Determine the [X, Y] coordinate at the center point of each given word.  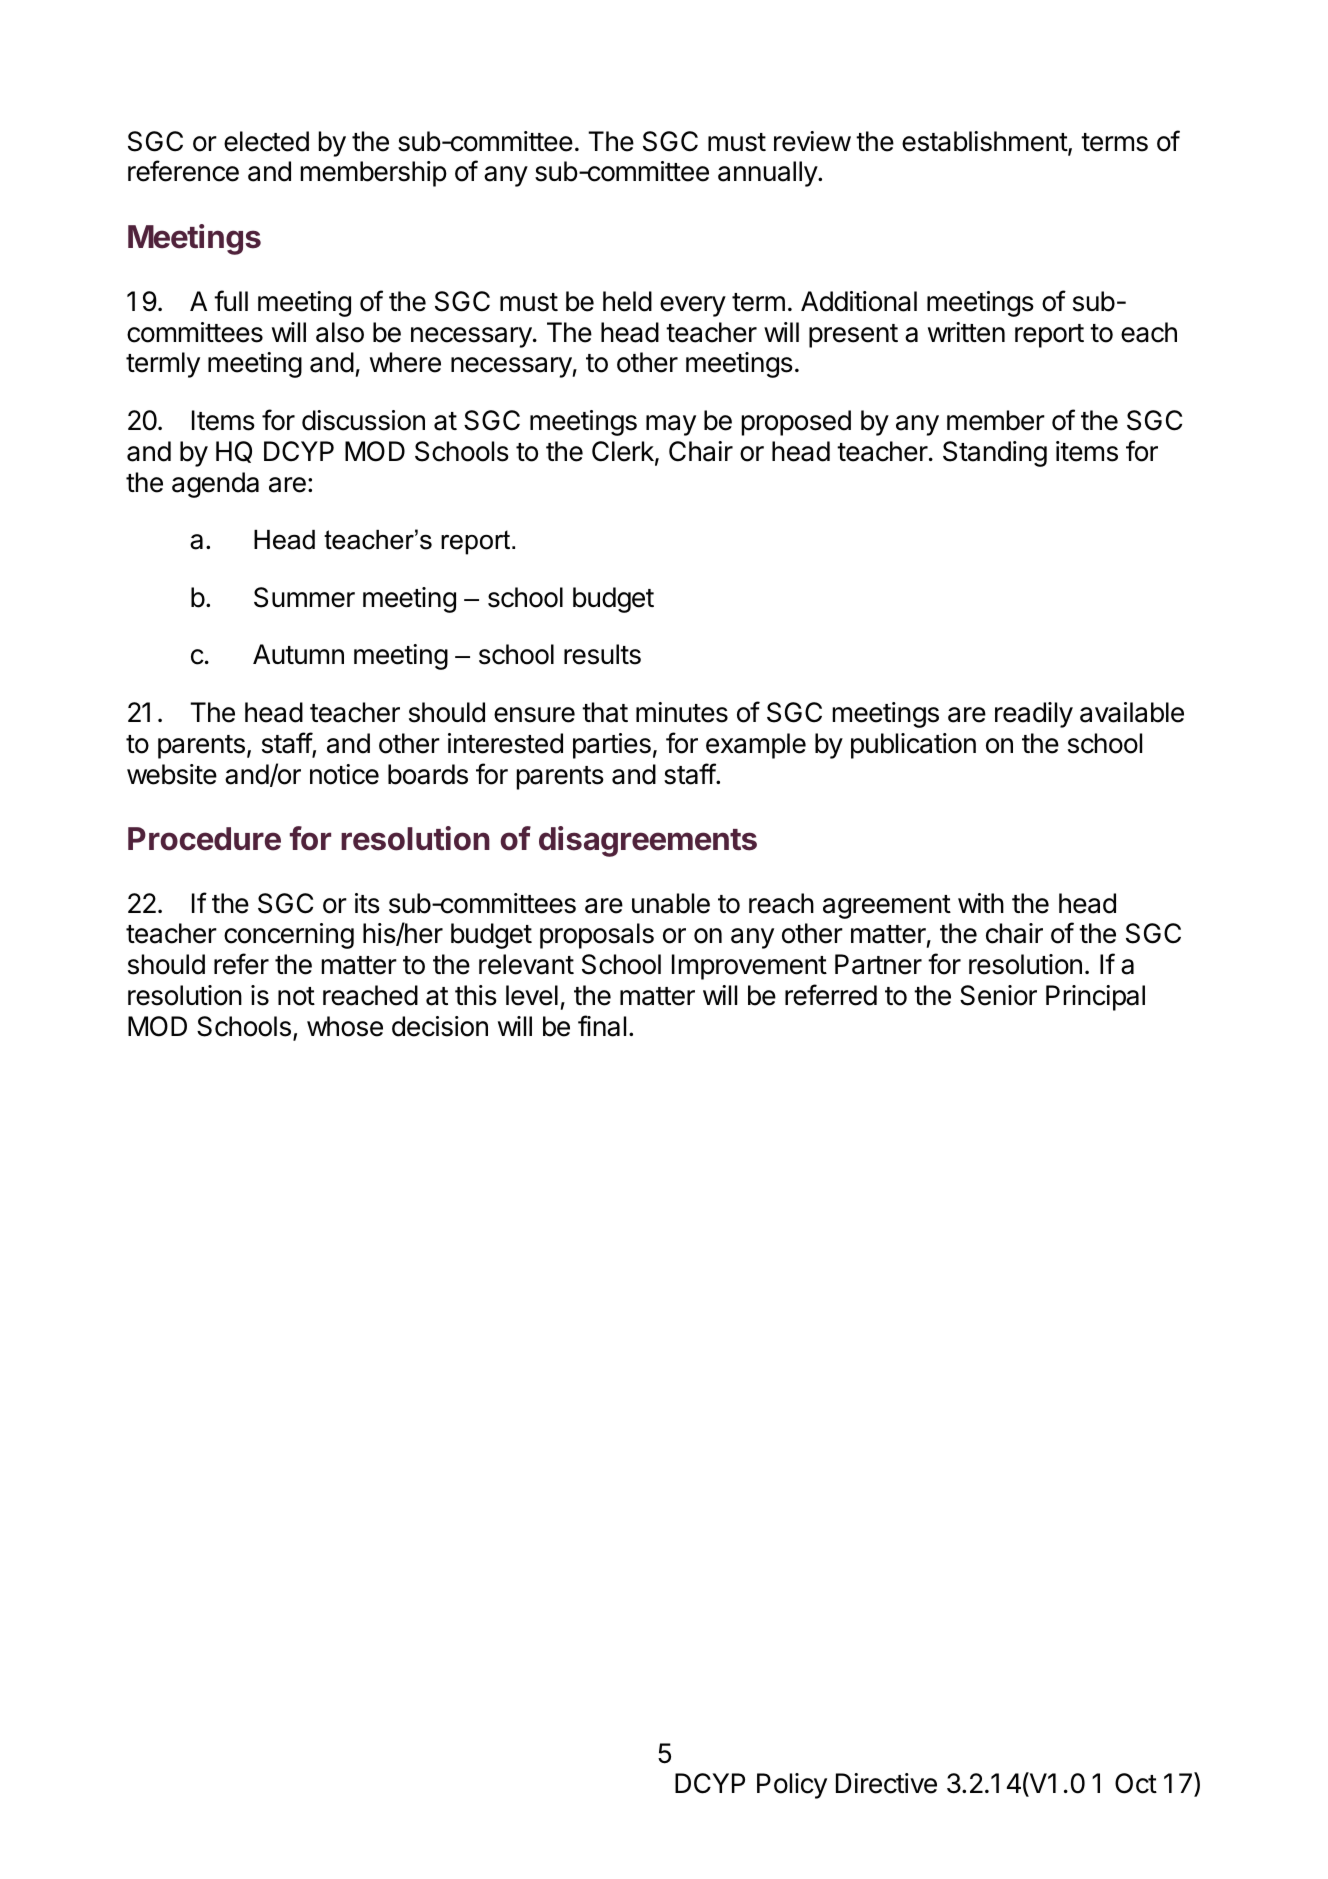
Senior [998, 995]
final [602, 1026]
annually [768, 174]
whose [345, 1026]
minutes [682, 712]
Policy [792, 1786]
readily [1034, 715]
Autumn [298, 654]
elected [266, 141]
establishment [985, 142]
